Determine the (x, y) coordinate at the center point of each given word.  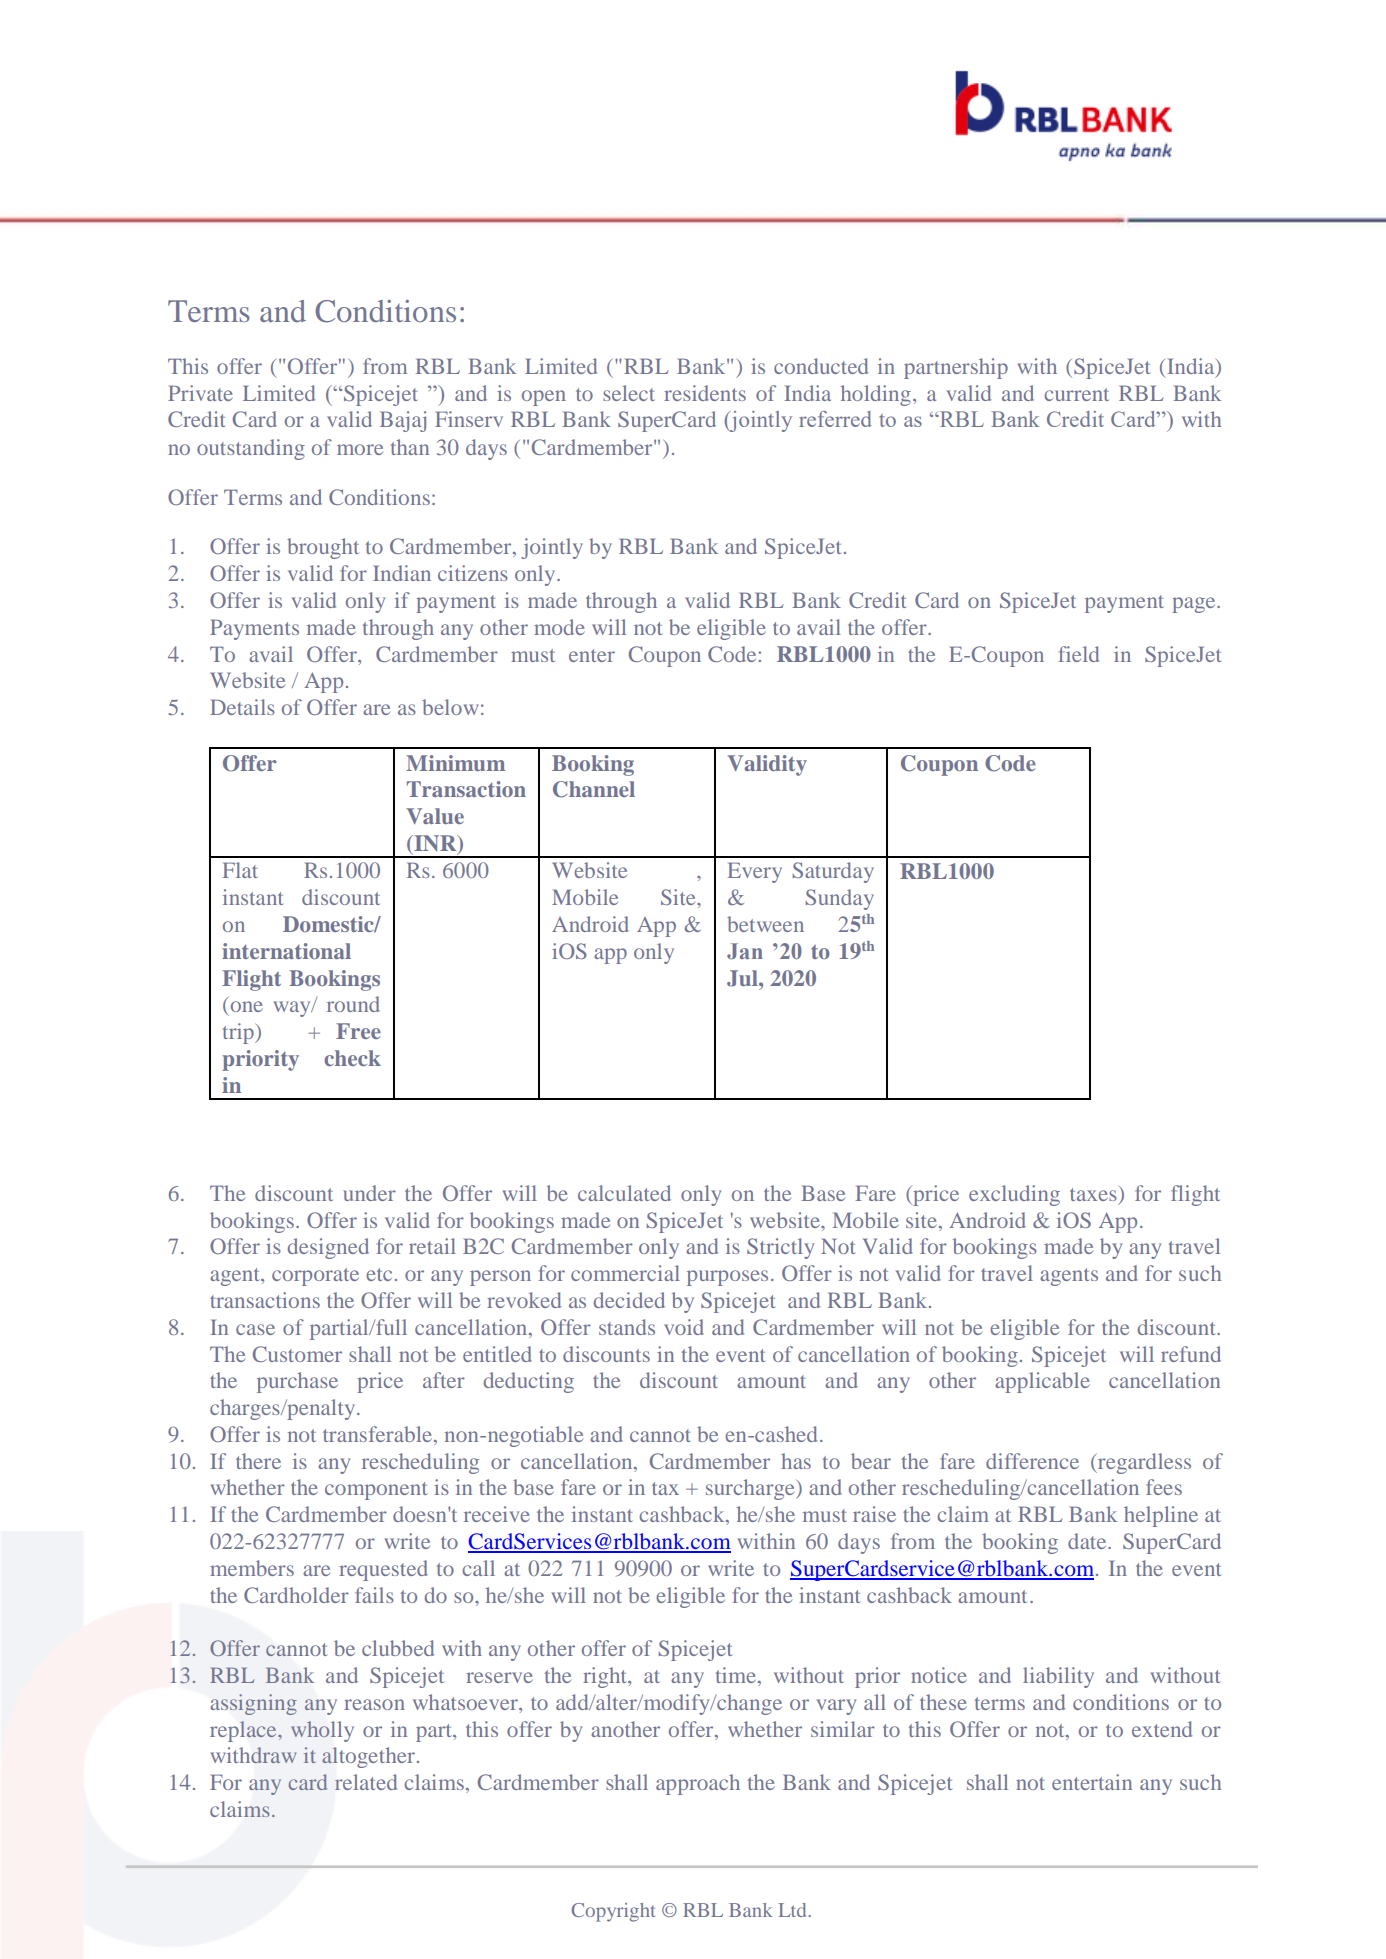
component (376, 1491)
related (366, 1782)
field (1079, 654)
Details (242, 707)
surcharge (751, 1489)
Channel (594, 789)
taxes (1093, 1194)
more (360, 449)
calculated (624, 1193)
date (1088, 1541)
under (369, 1193)
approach (698, 1784)
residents (705, 393)
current (1076, 394)
